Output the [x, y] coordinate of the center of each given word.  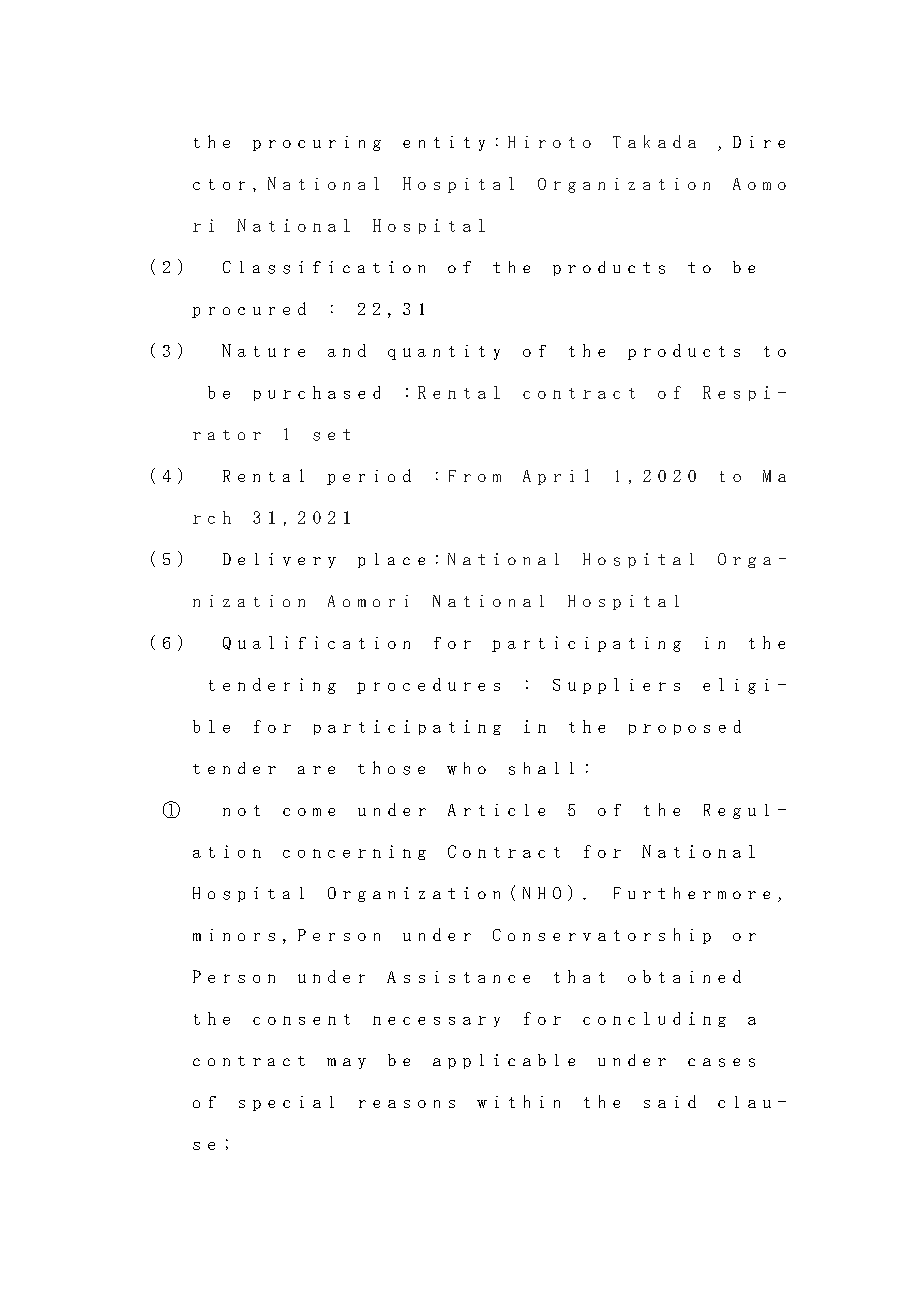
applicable [504, 1061]
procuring [317, 143]
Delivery [279, 560]
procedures [428, 686]
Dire [759, 142]
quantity [444, 352]
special [286, 1103]
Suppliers [616, 686]
